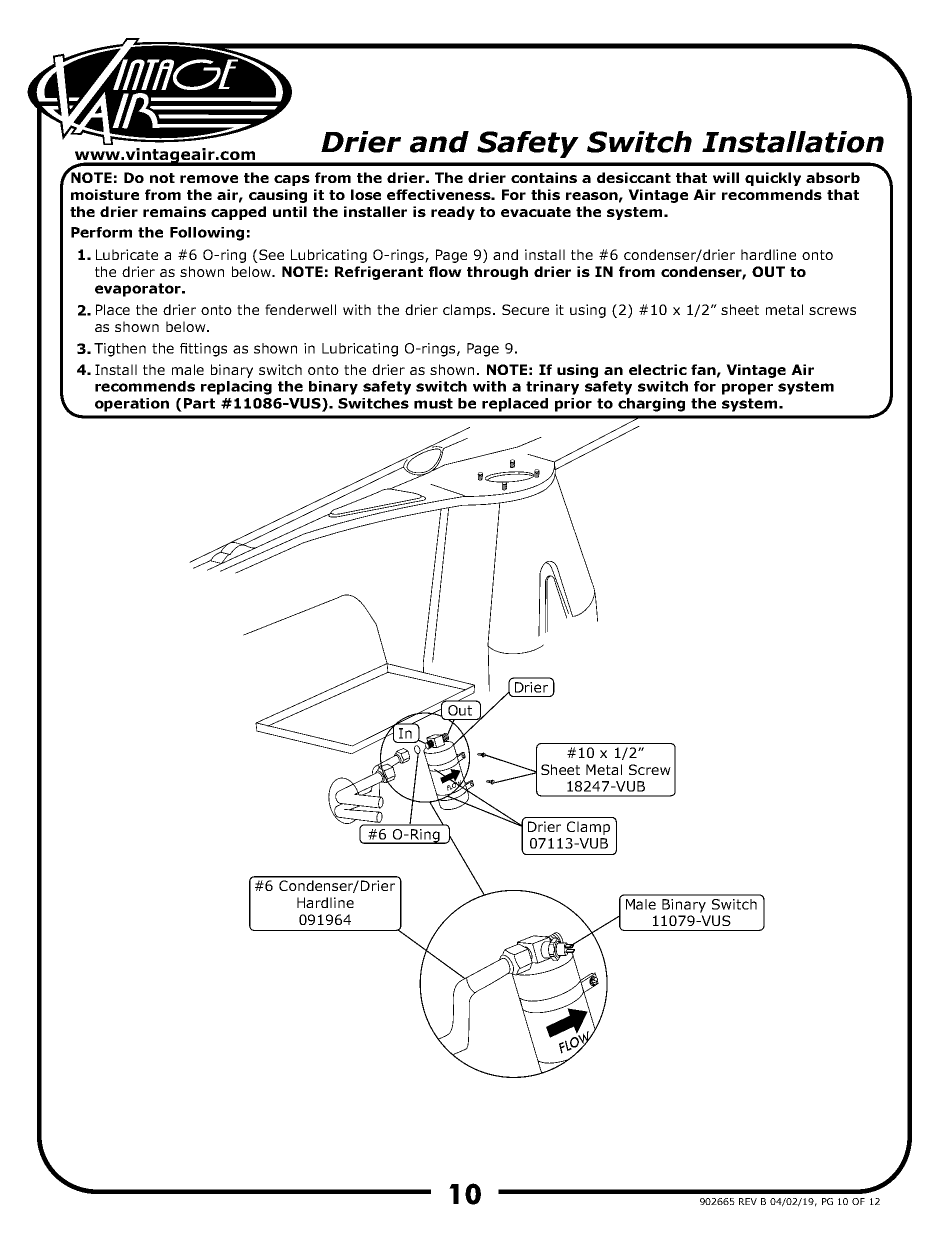  What do you see at coordinates (433, 403) in the screenshot?
I see `must` at bounding box center [433, 403].
